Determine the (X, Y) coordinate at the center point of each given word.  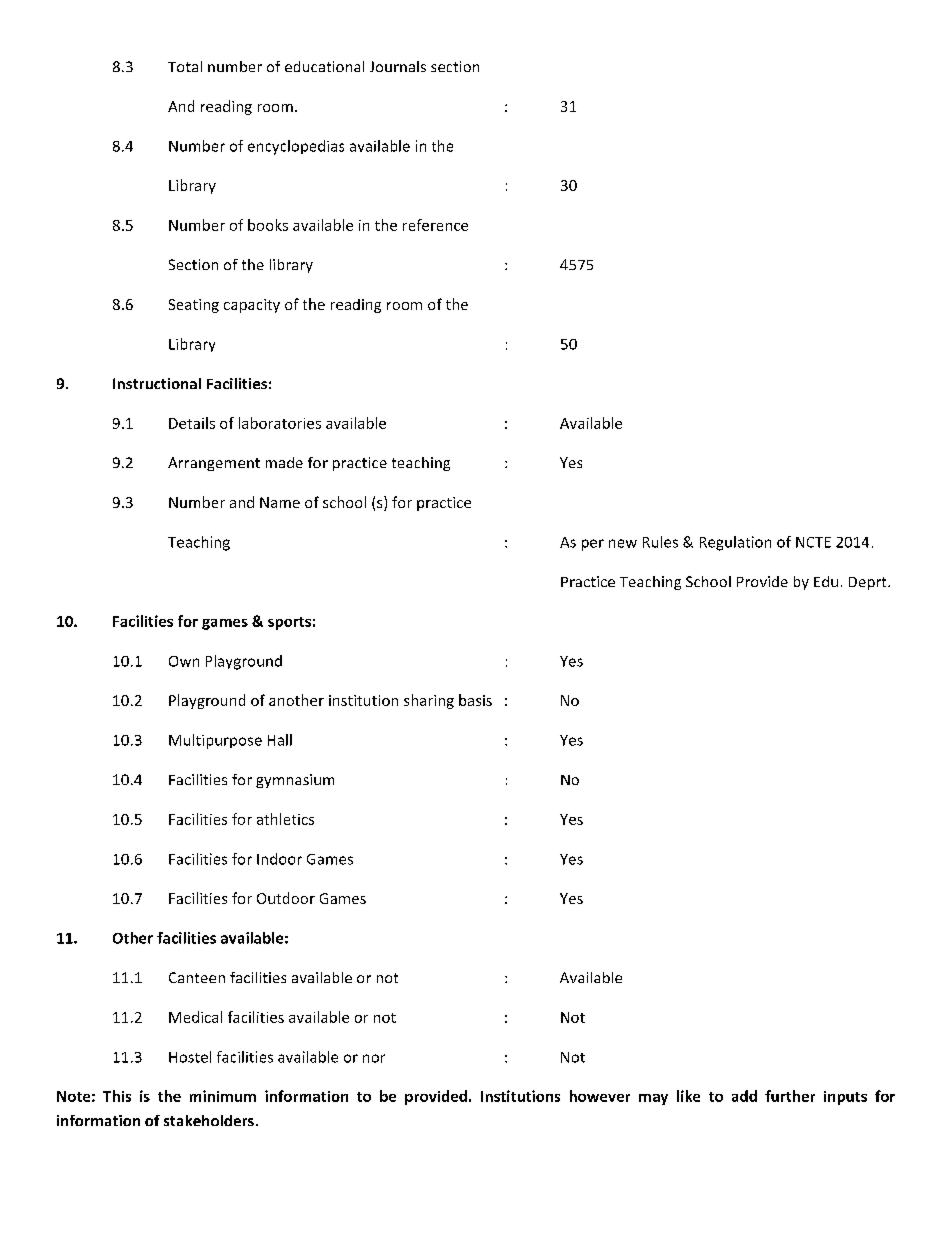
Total (185, 66)
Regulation (735, 543)
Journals (398, 66)
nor (374, 1058)
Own (184, 661)
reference (435, 225)
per (593, 545)
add (744, 1096)
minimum (223, 1096)
